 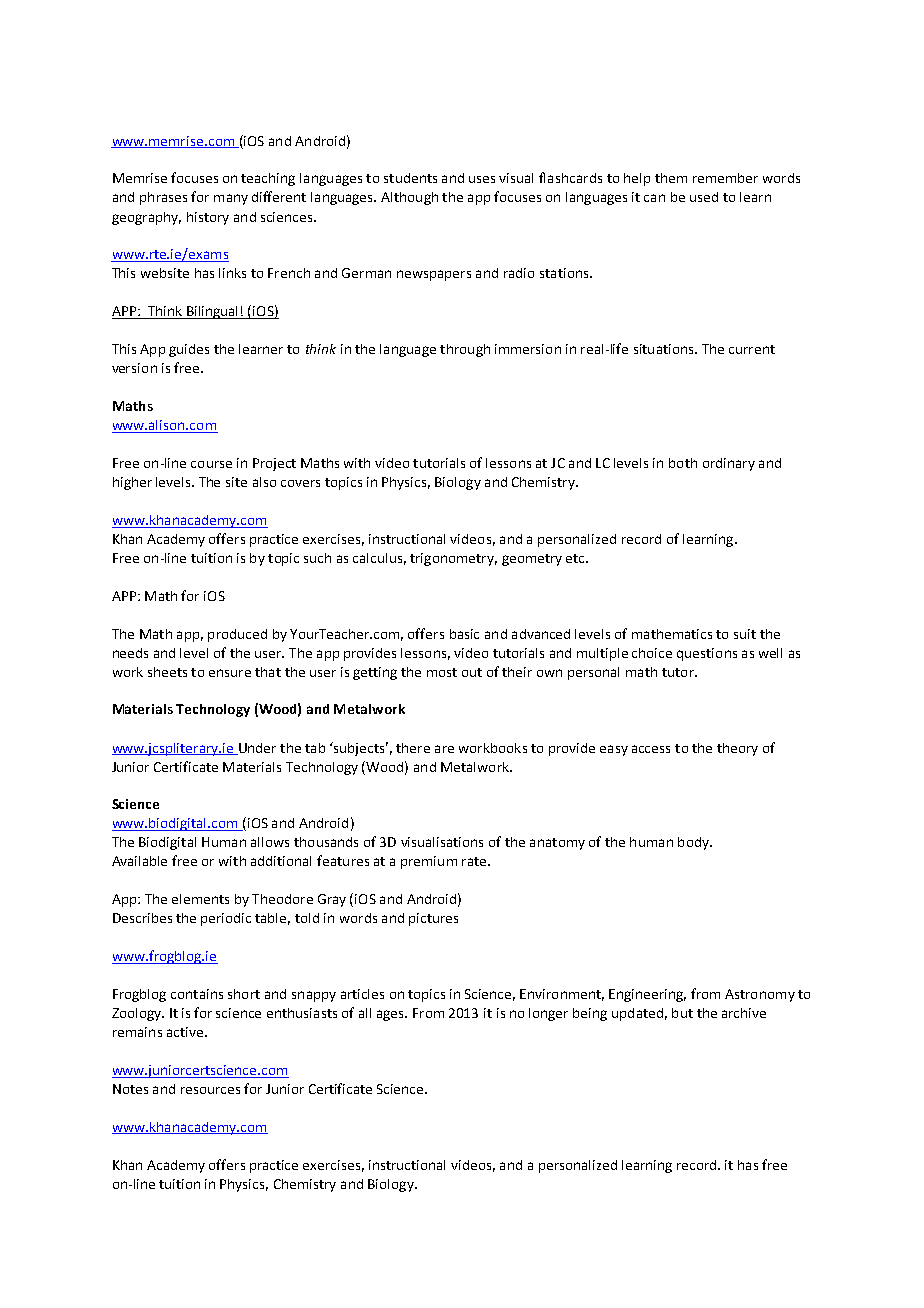 What do you see at coordinates (683, 463) in the document?
I see `both` at bounding box center [683, 463].
